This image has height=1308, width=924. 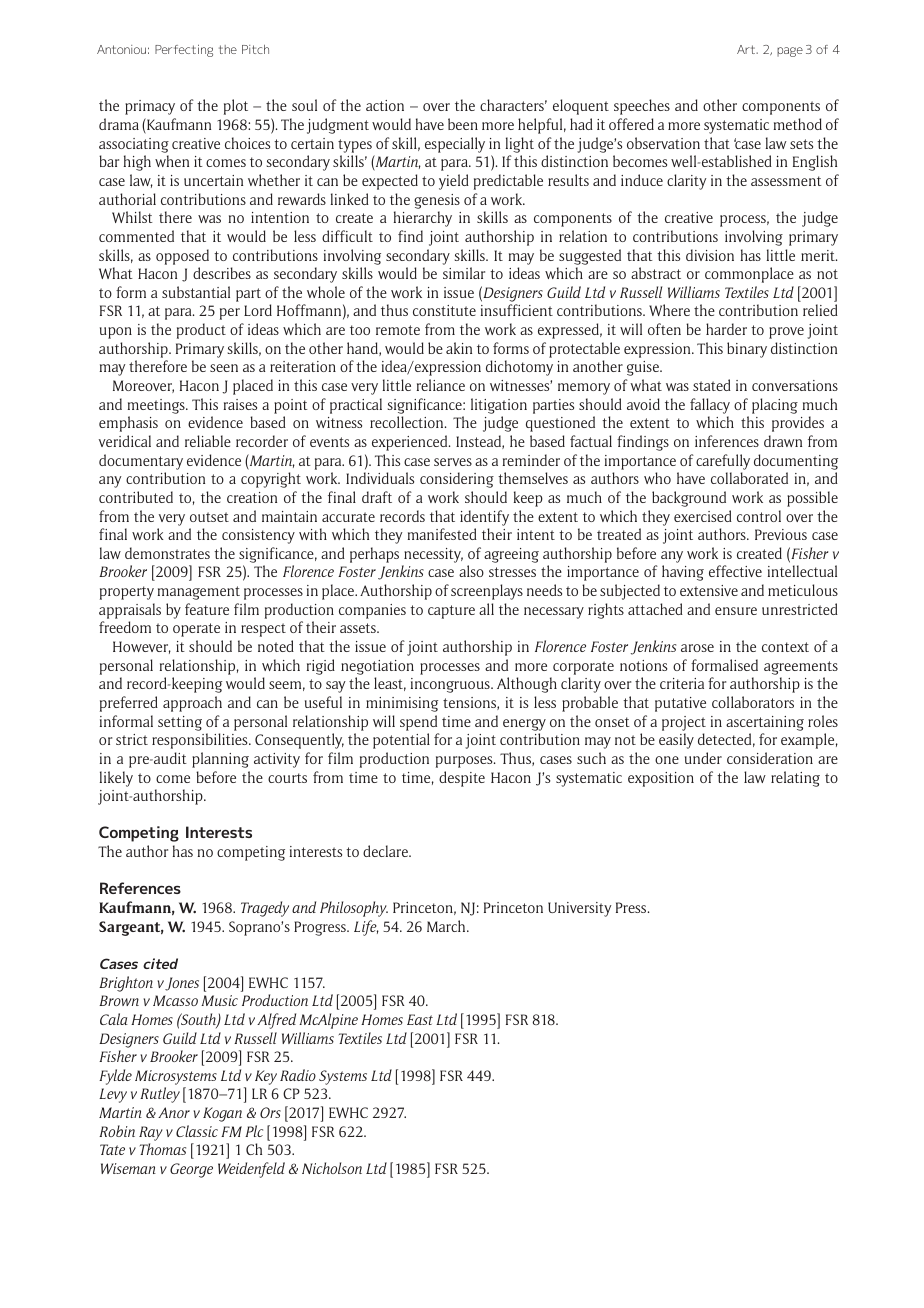 I want to click on capture, so click(x=451, y=612).
